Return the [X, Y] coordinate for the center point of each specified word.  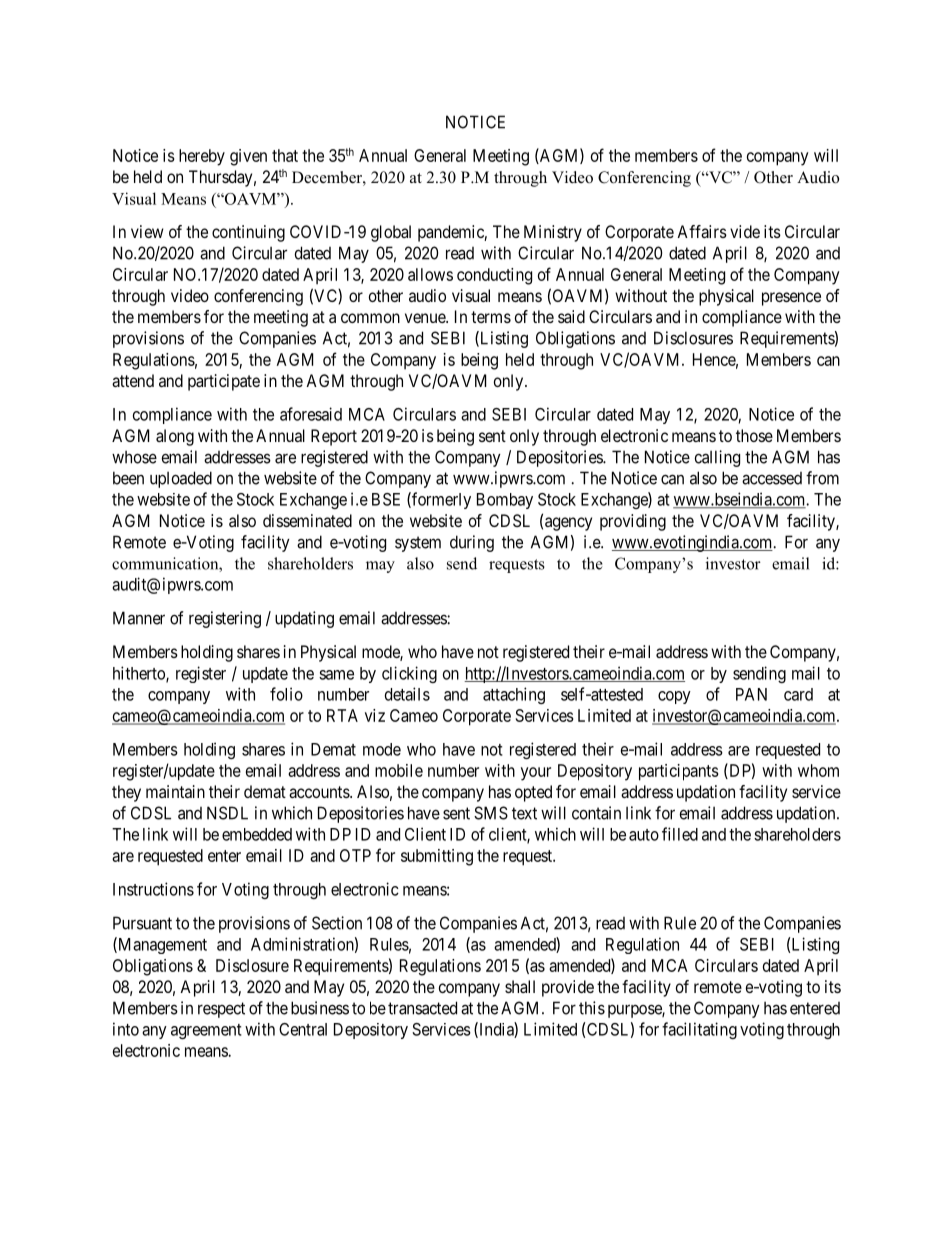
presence [791, 299]
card [798, 694]
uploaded [181, 479]
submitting [437, 857]
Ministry [553, 233]
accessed [772, 478]
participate [224, 382]
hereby [202, 157]
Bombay [505, 501]
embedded [257, 834]
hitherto [140, 674]
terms [491, 317]
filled [680, 834]
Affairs [702, 231]
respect [221, 1010]
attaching [514, 695]
